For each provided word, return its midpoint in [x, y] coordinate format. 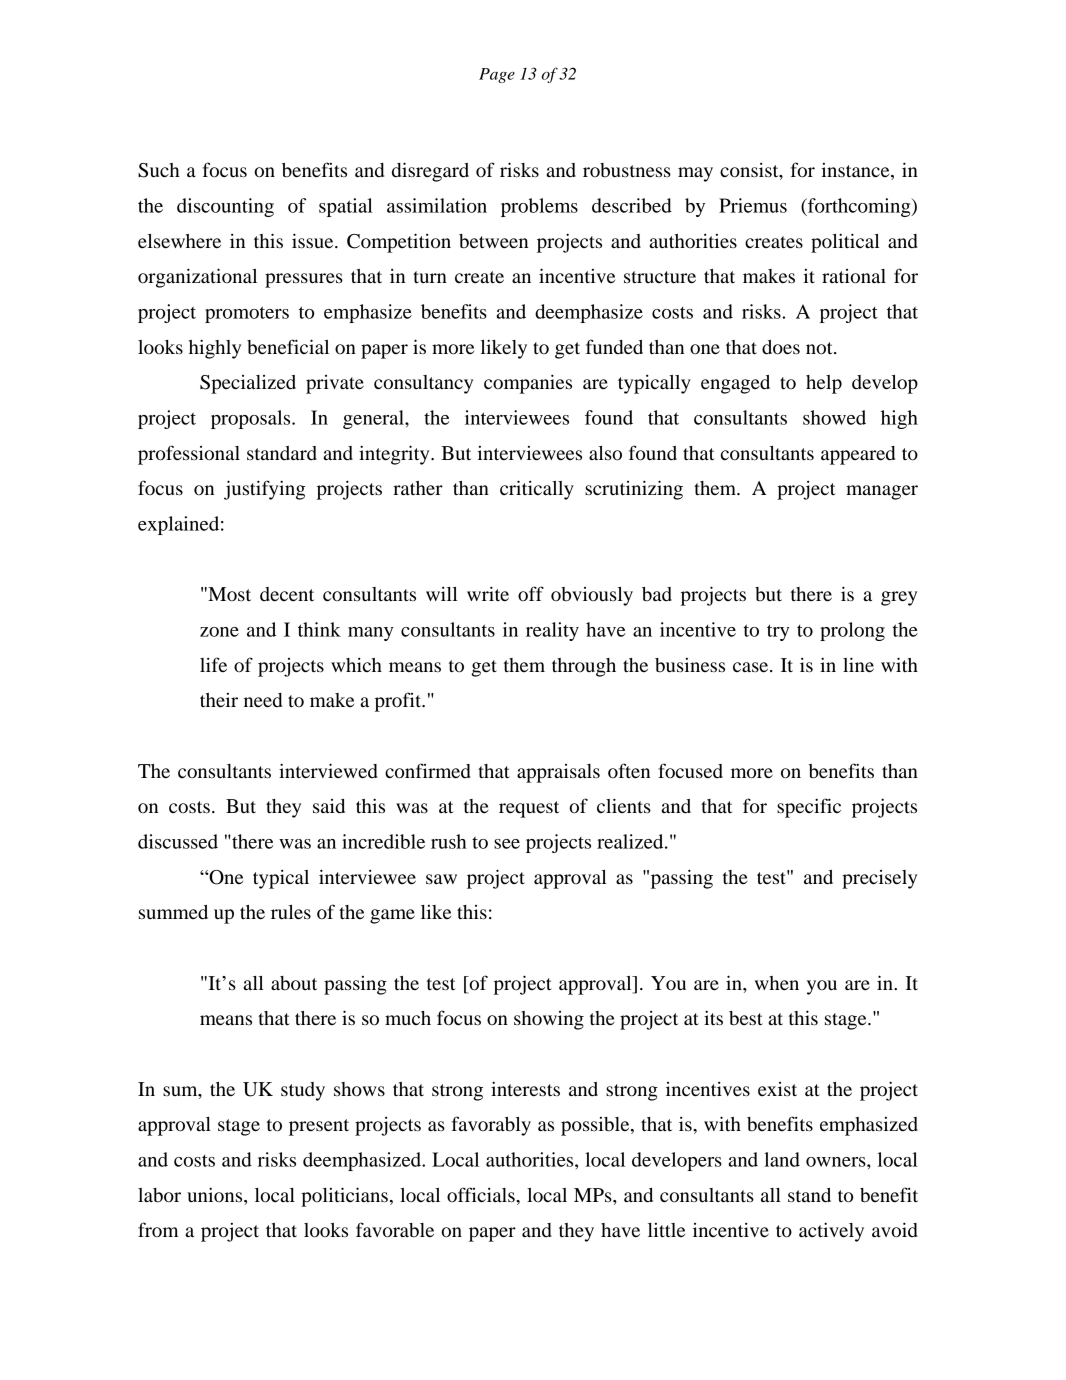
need [263, 700]
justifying [264, 490]
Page [497, 75]
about [294, 983]
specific [809, 808]
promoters [247, 314]
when [777, 983]
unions [216, 1196]
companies [528, 384]
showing [549, 1020]
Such [159, 170]
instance [856, 171]
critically [537, 490]
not [820, 348]
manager [882, 492]
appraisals [558, 773]
